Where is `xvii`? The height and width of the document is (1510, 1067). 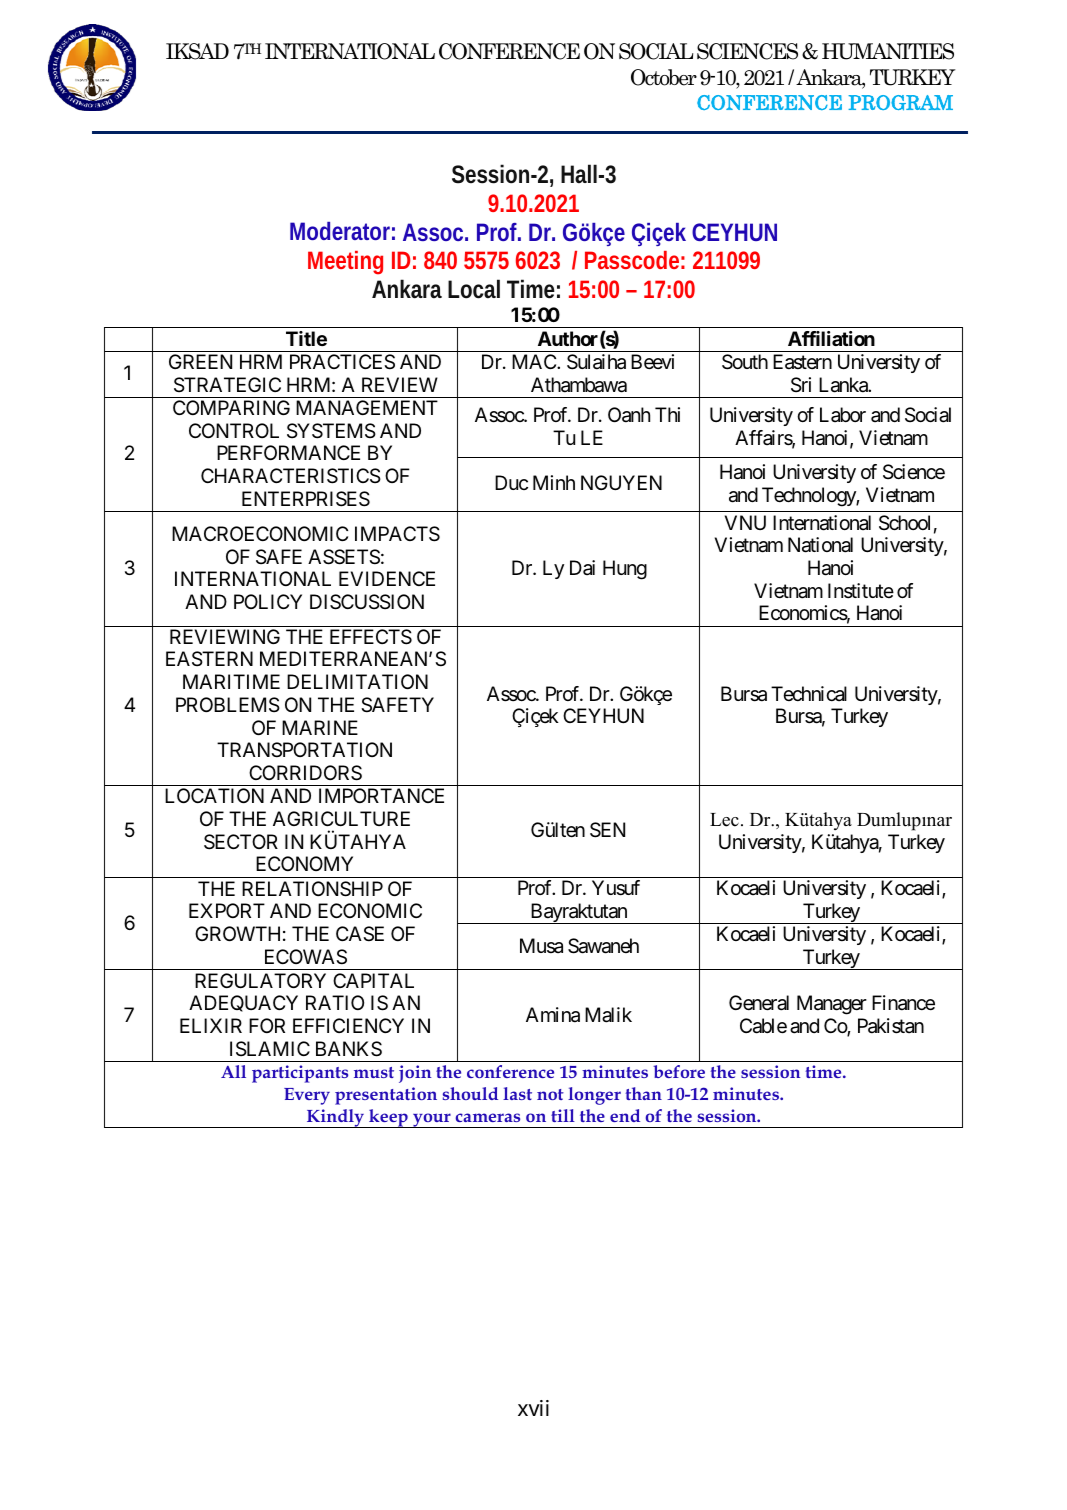
xvii is located at coordinates (533, 1408).
